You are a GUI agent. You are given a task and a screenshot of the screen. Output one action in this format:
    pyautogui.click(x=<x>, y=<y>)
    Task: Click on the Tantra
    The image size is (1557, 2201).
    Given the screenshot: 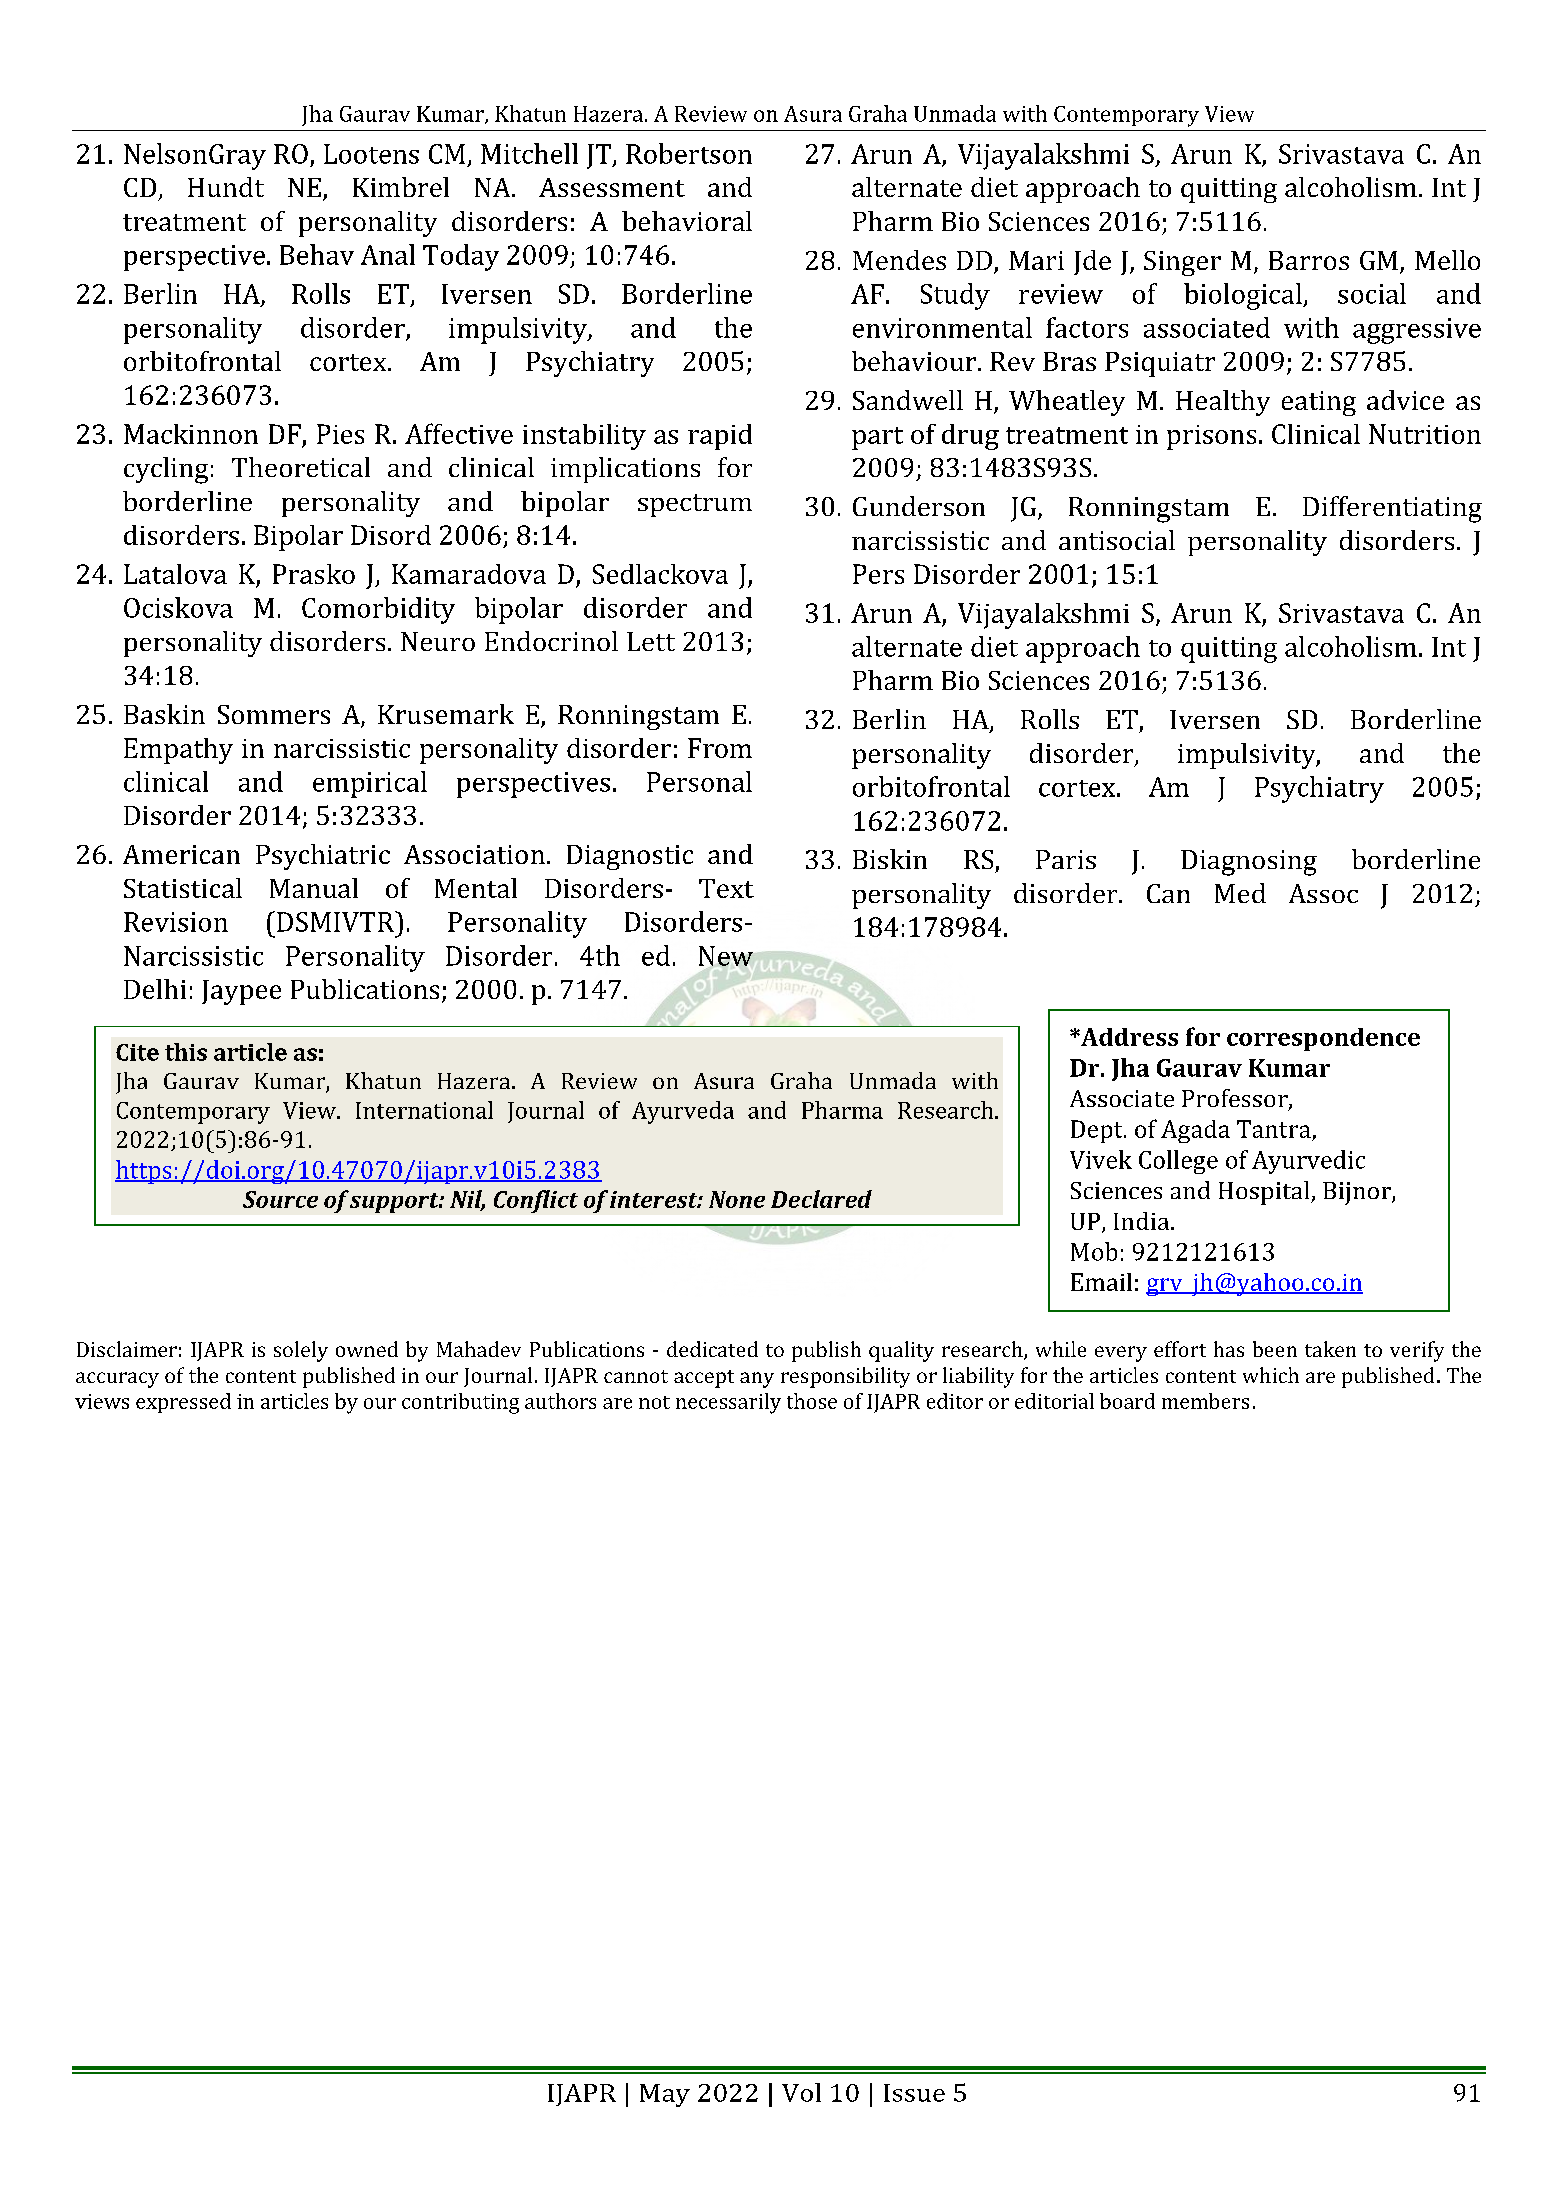 What is the action you would take?
    pyautogui.click(x=1274, y=1129)
